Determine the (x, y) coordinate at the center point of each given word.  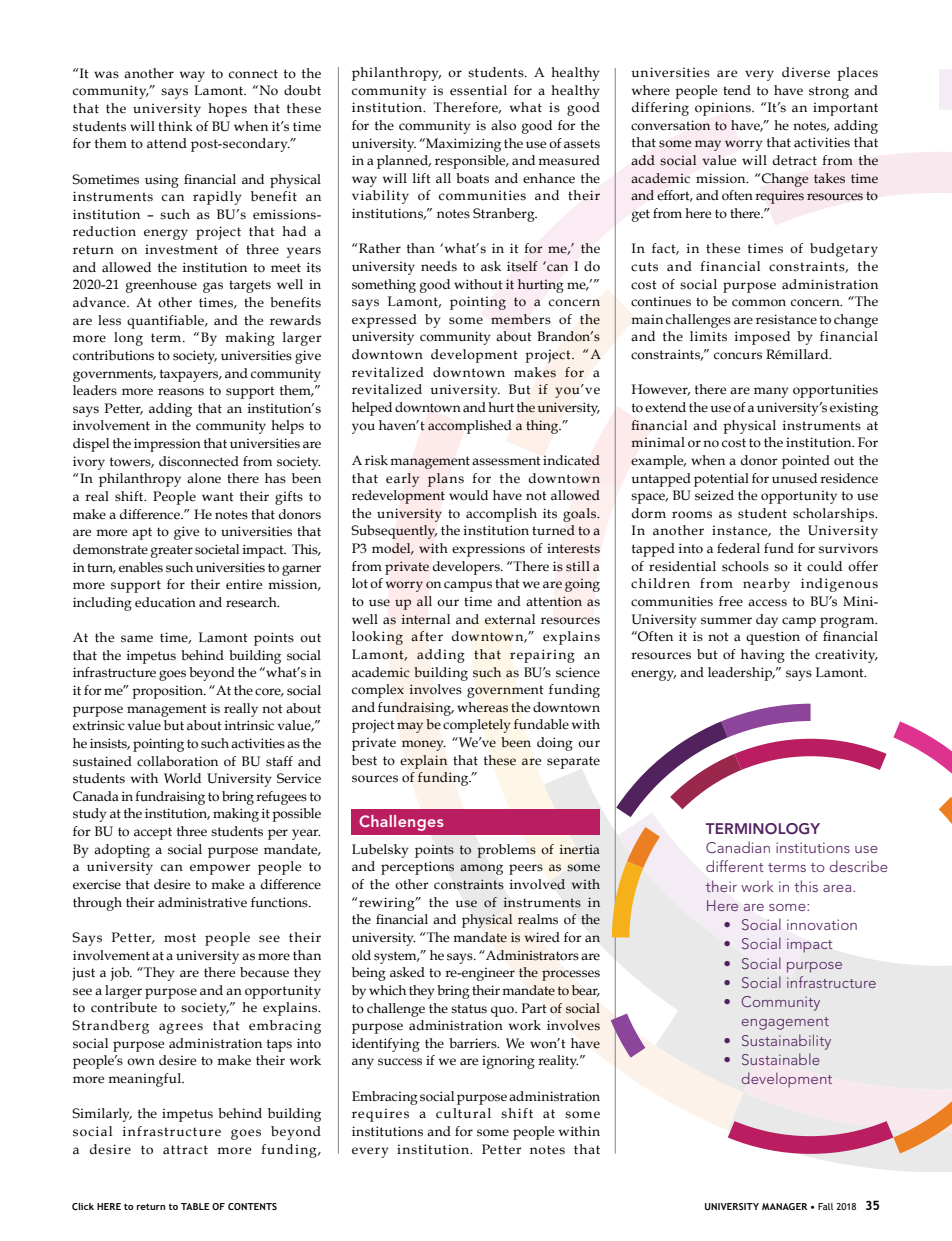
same (137, 639)
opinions (724, 109)
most (180, 938)
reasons (181, 392)
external (510, 619)
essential (478, 90)
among (481, 869)
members (521, 319)
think (175, 126)
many (771, 392)
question (773, 638)
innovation (822, 924)
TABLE (195, 1206)
